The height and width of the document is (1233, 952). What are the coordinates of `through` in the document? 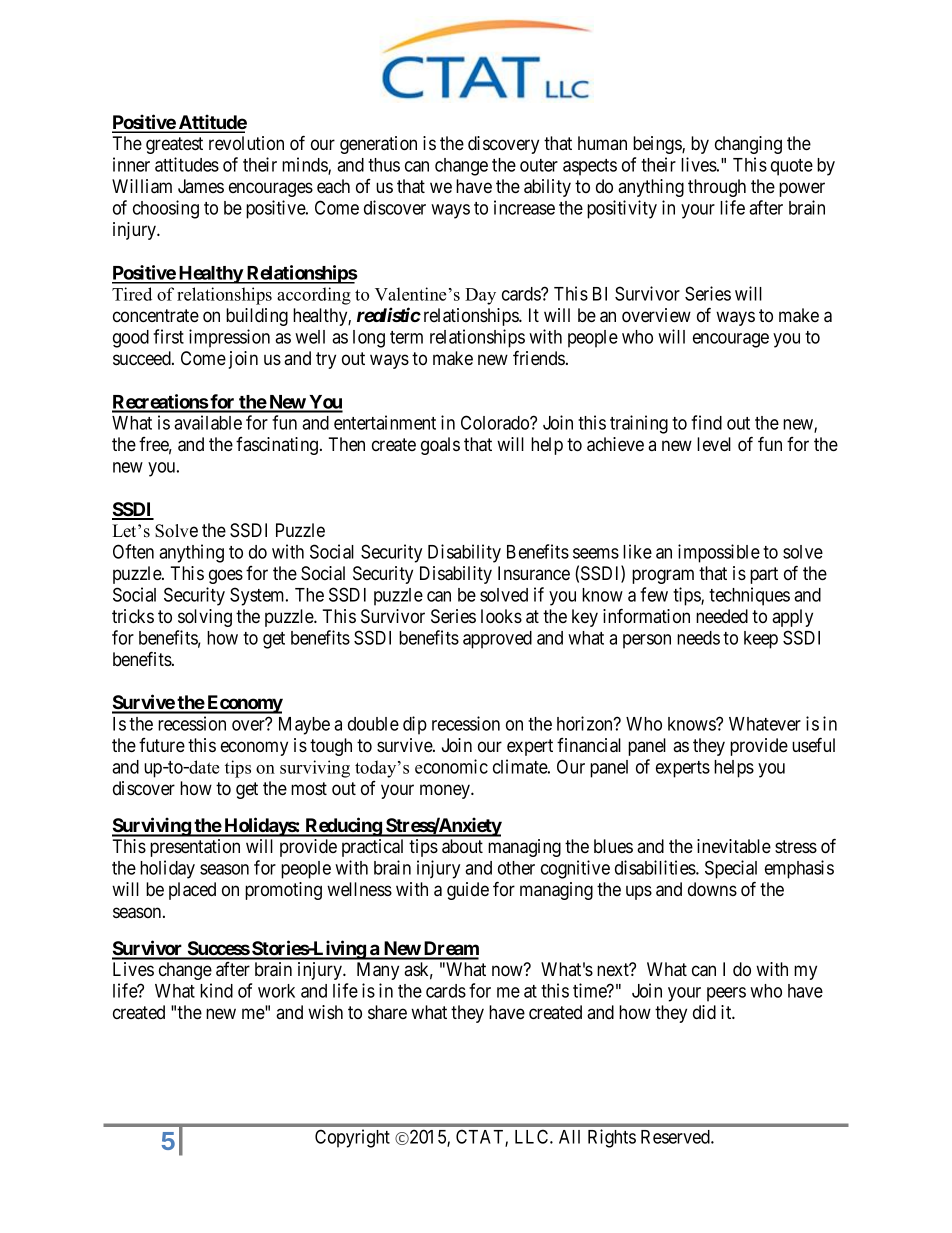 It's located at (717, 188).
